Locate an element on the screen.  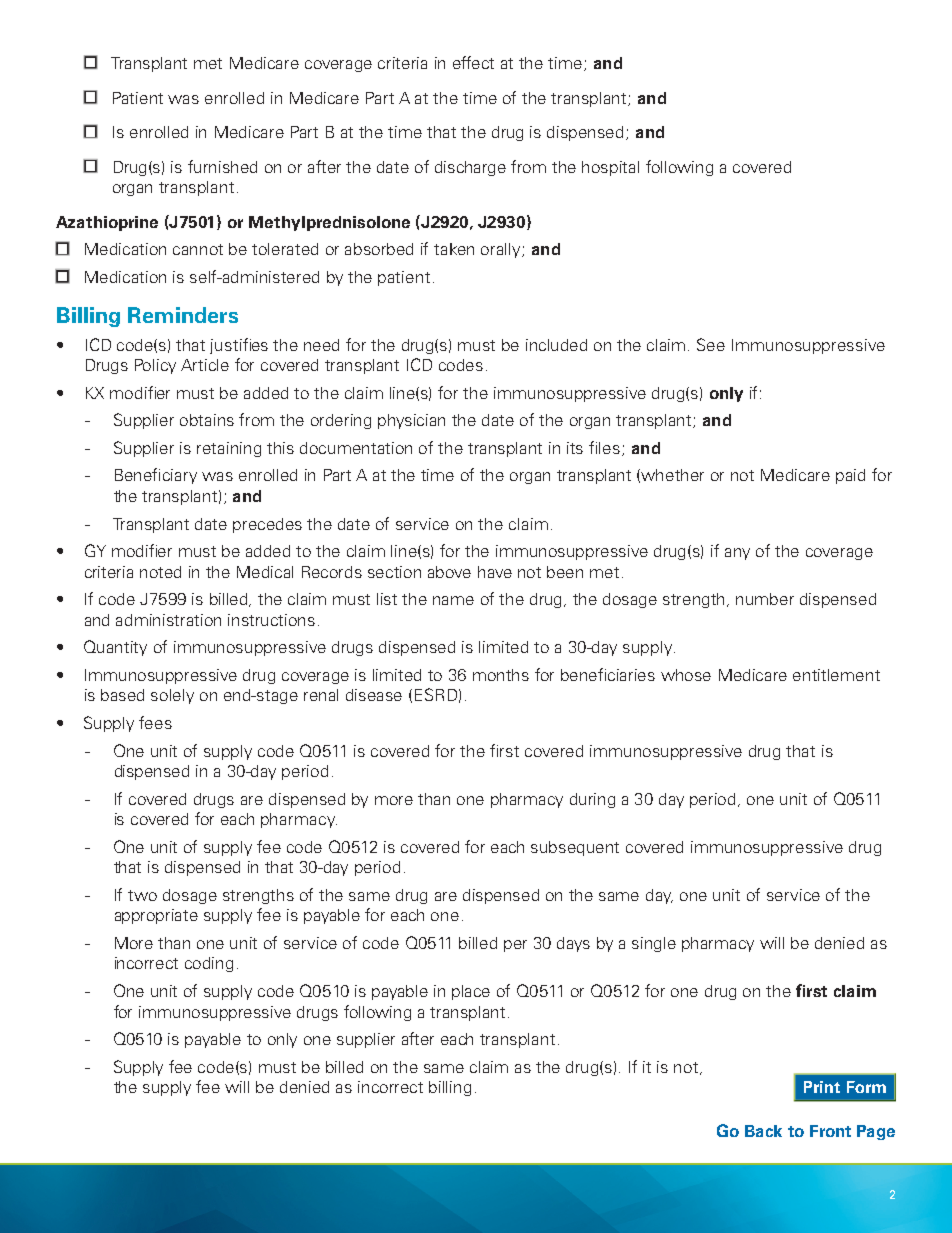
entitlement is located at coordinates (836, 675).
